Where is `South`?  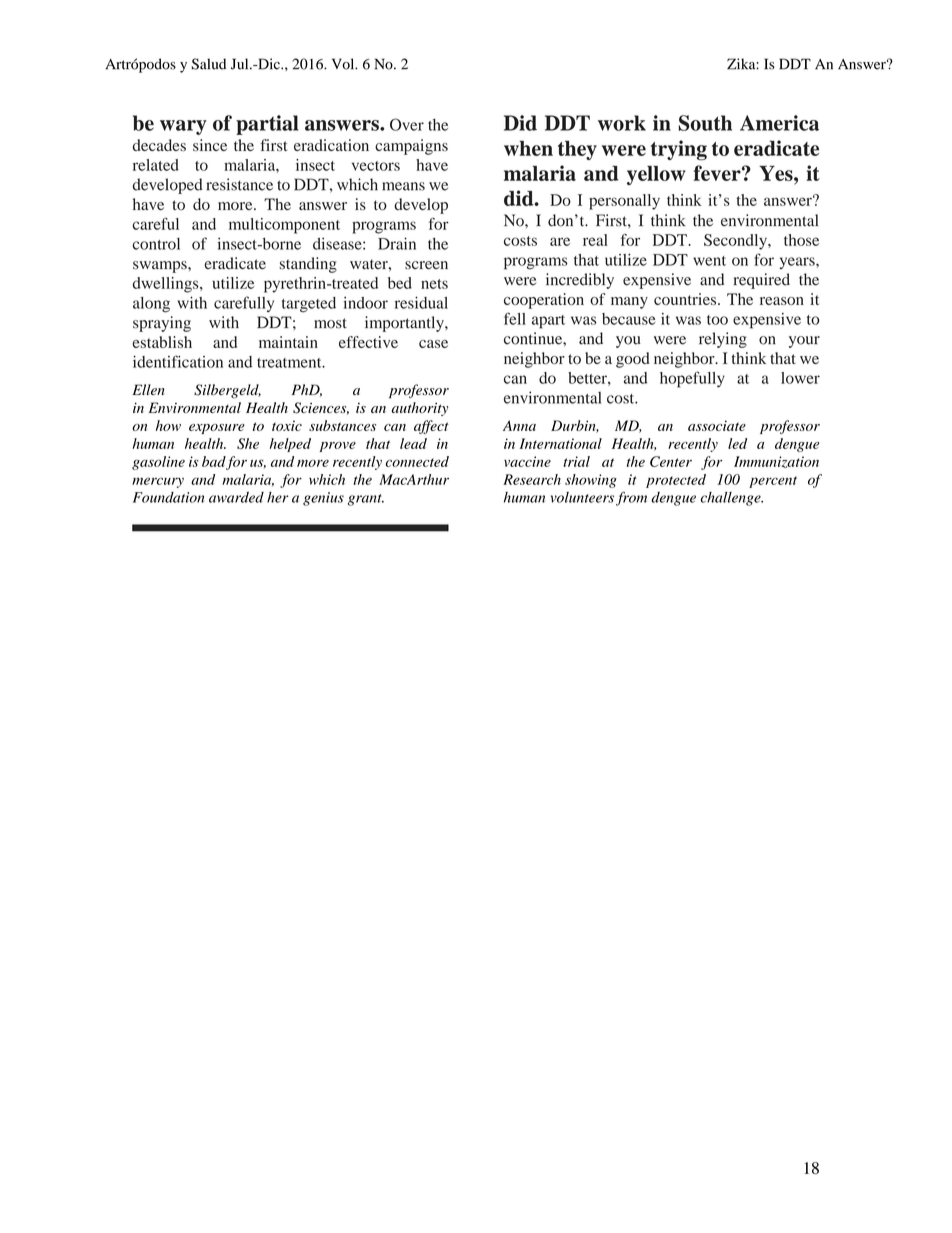
South is located at coordinates (705, 123).
